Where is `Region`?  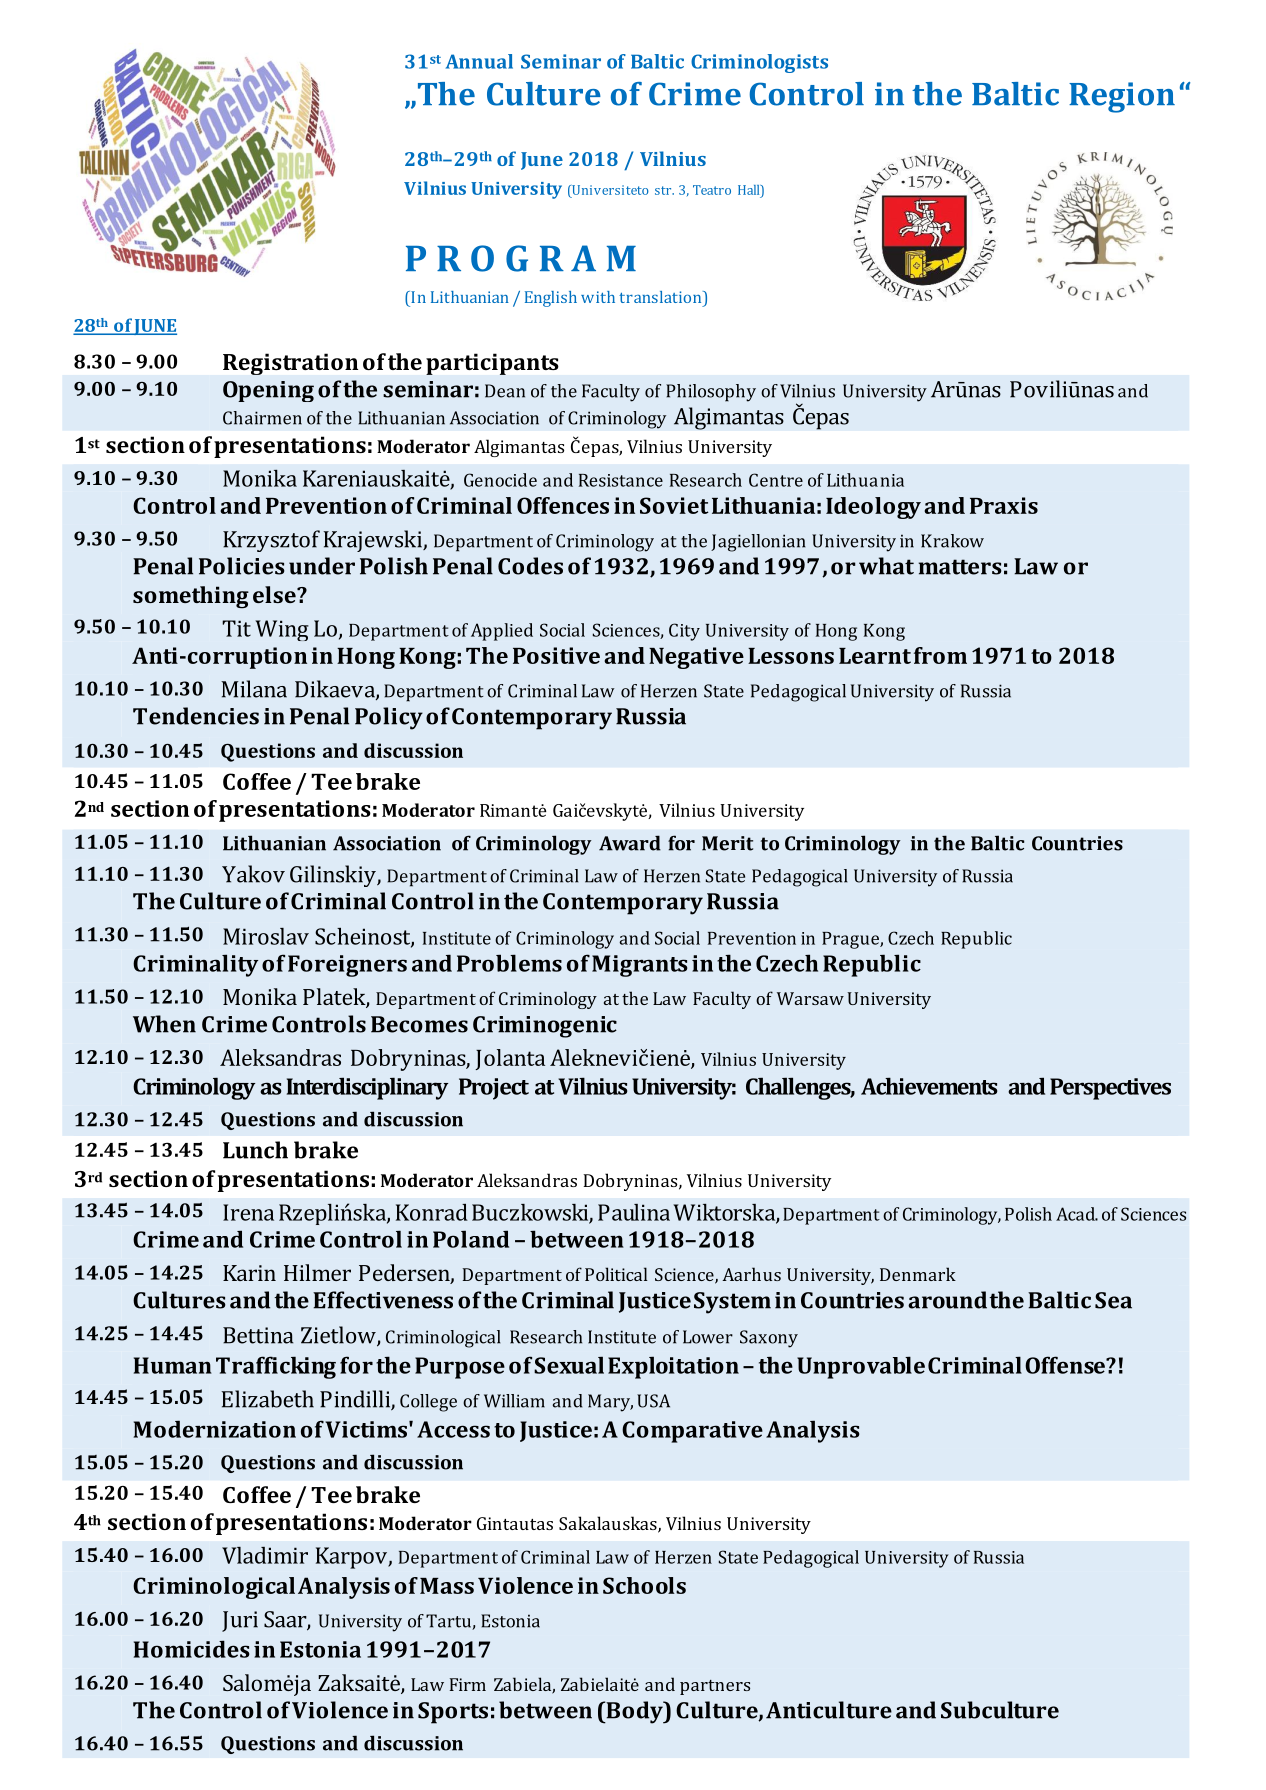
Region is located at coordinates (1122, 97).
